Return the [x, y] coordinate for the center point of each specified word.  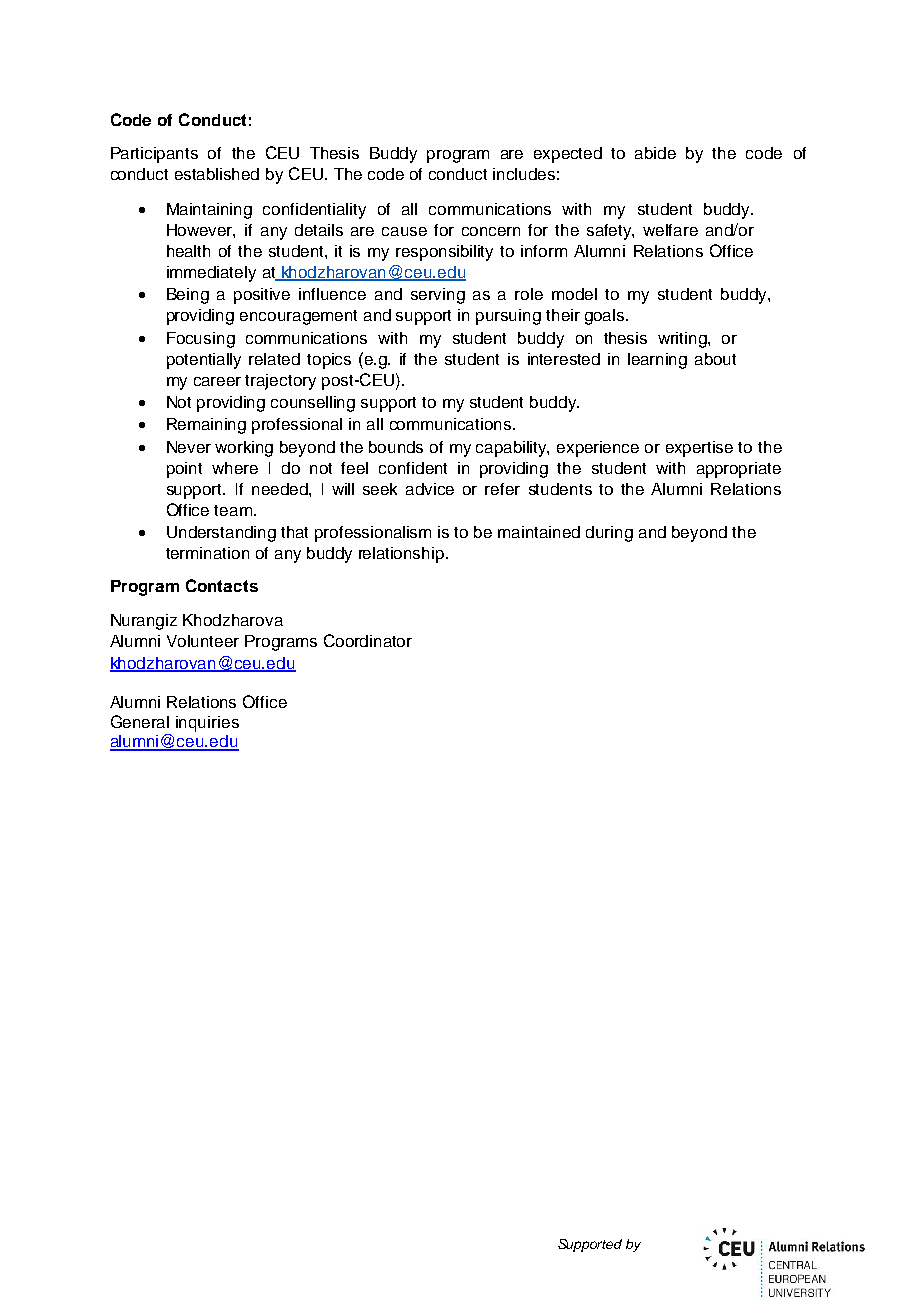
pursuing [508, 317]
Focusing [201, 340]
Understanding [221, 534]
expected [568, 155]
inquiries [207, 724]
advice [430, 489]
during [609, 534]
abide [655, 153]
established [217, 174]
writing [683, 340]
